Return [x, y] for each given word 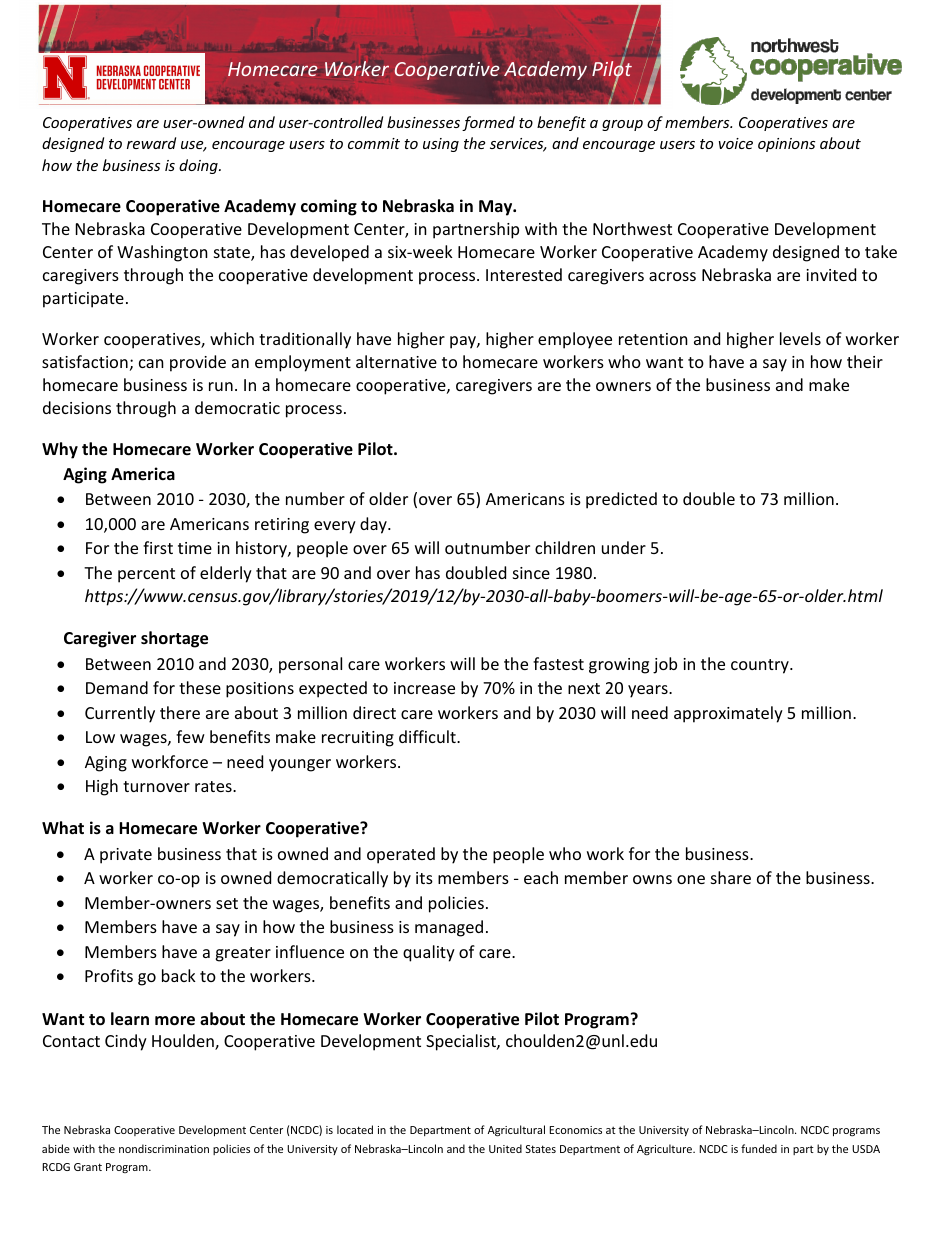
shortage [174, 639]
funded [759, 1148]
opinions [786, 145]
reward [151, 143]
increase [424, 688]
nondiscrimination [164, 1148]
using [441, 145]
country [761, 666]
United [505, 1148]
